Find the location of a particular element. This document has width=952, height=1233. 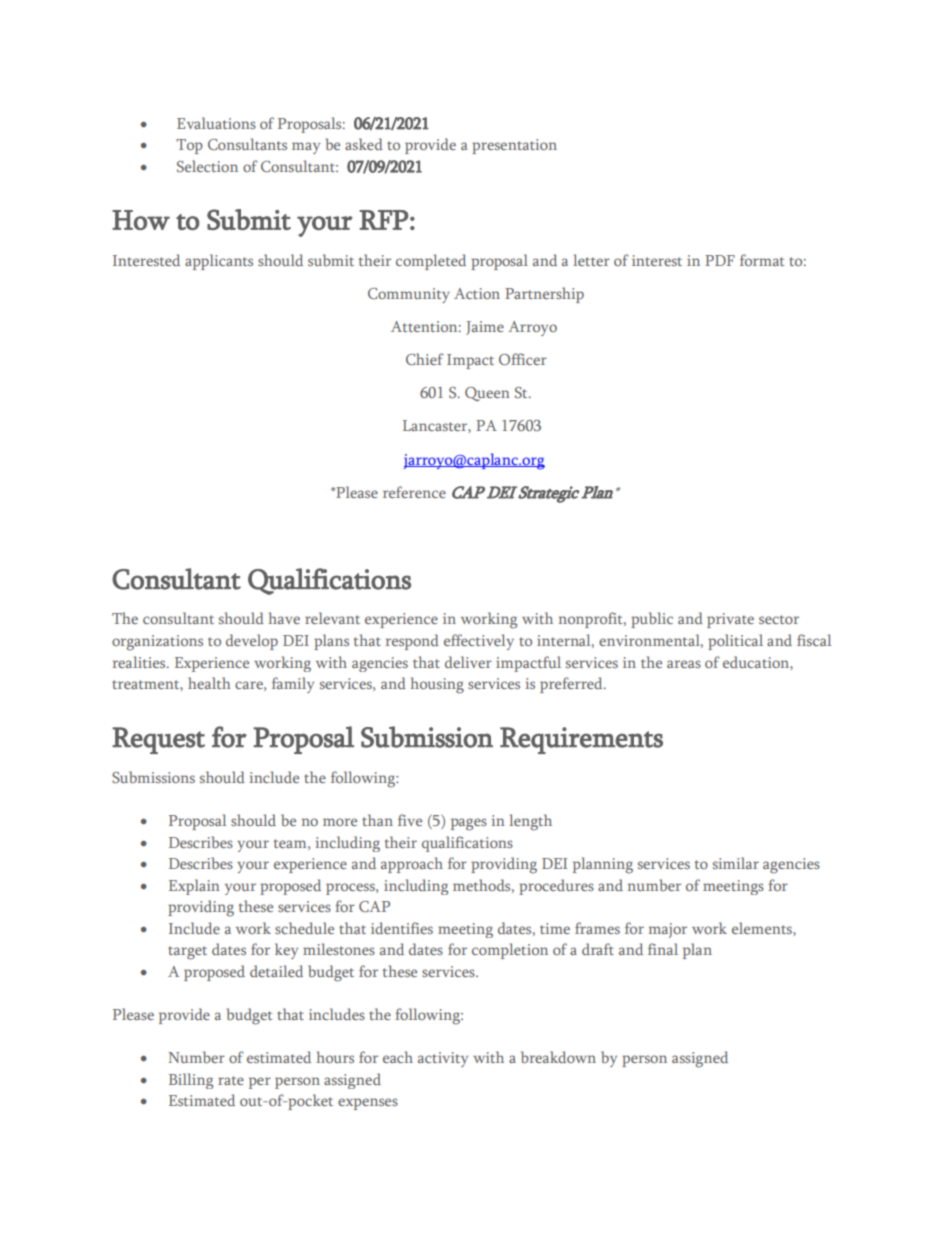

pages is located at coordinates (469, 824).
